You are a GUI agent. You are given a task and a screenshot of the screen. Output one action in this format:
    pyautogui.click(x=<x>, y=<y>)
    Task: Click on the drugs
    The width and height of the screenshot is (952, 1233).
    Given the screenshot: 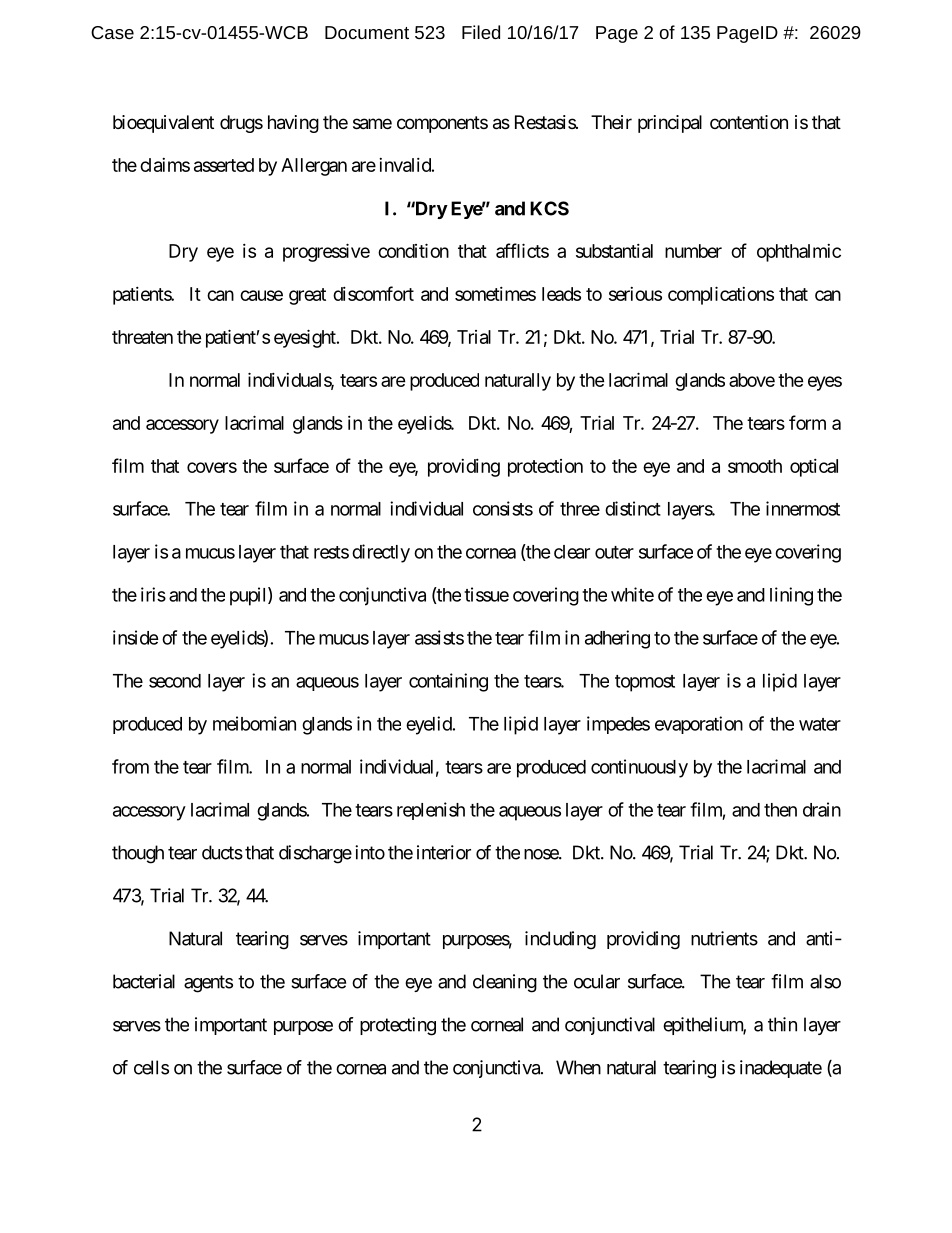 What is the action you would take?
    pyautogui.click(x=241, y=124)
